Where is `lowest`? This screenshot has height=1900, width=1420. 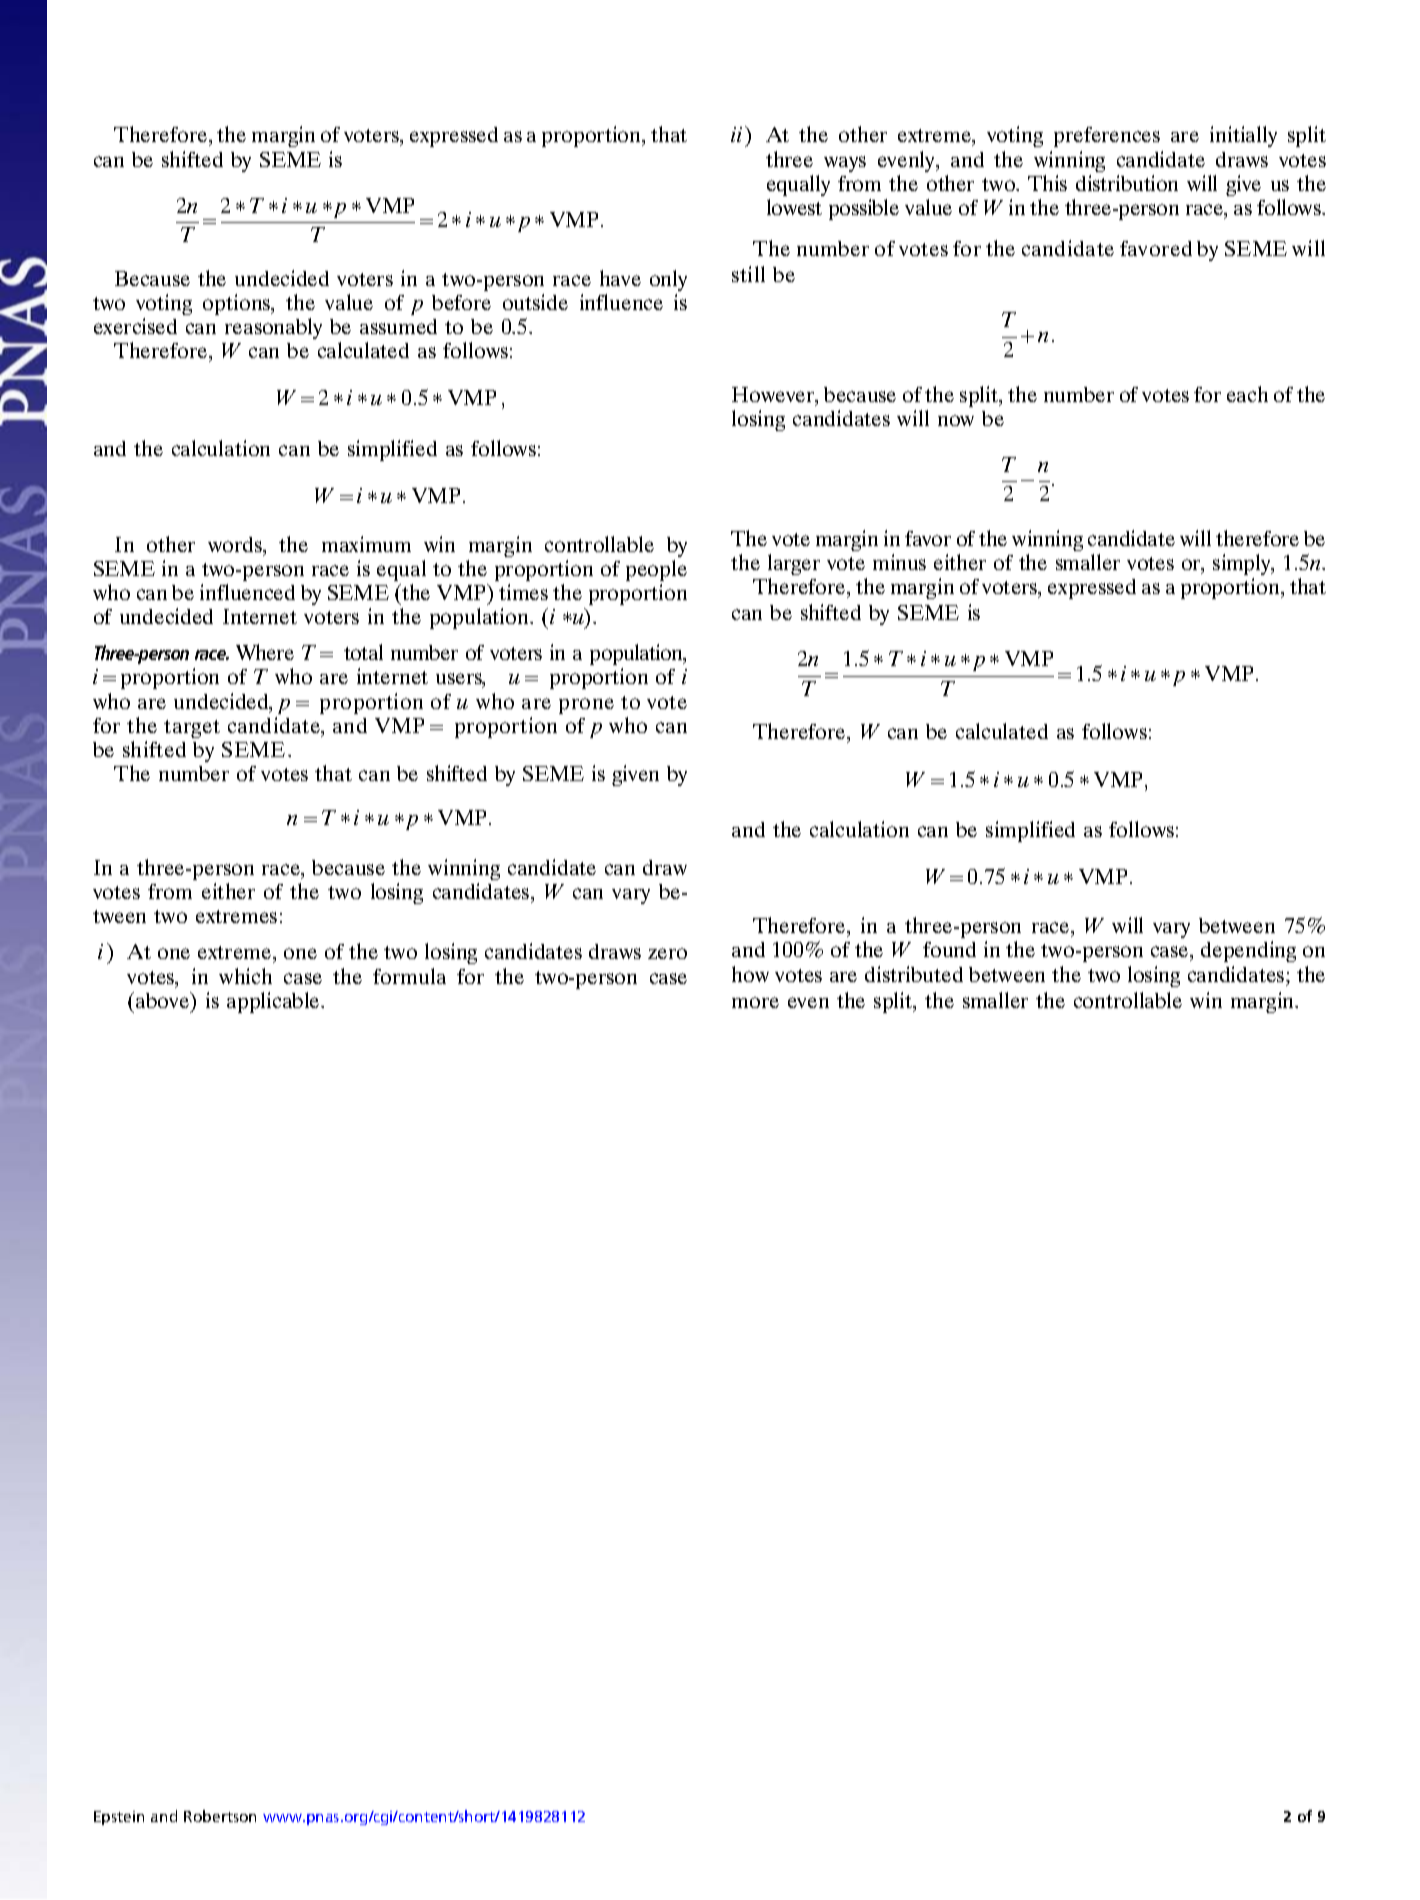 lowest is located at coordinates (794, 207).
